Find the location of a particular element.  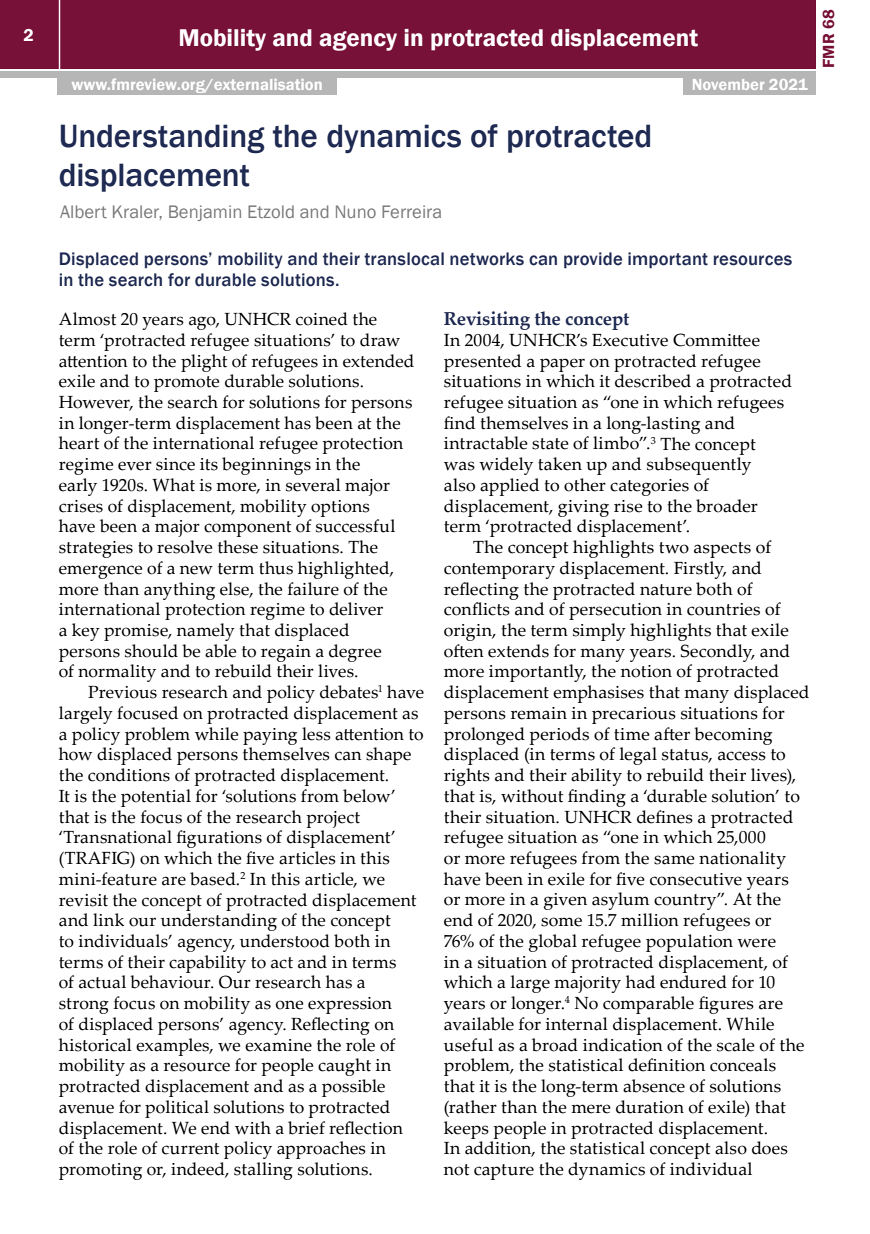

Ferreira is located at coordinates (411, 211).
